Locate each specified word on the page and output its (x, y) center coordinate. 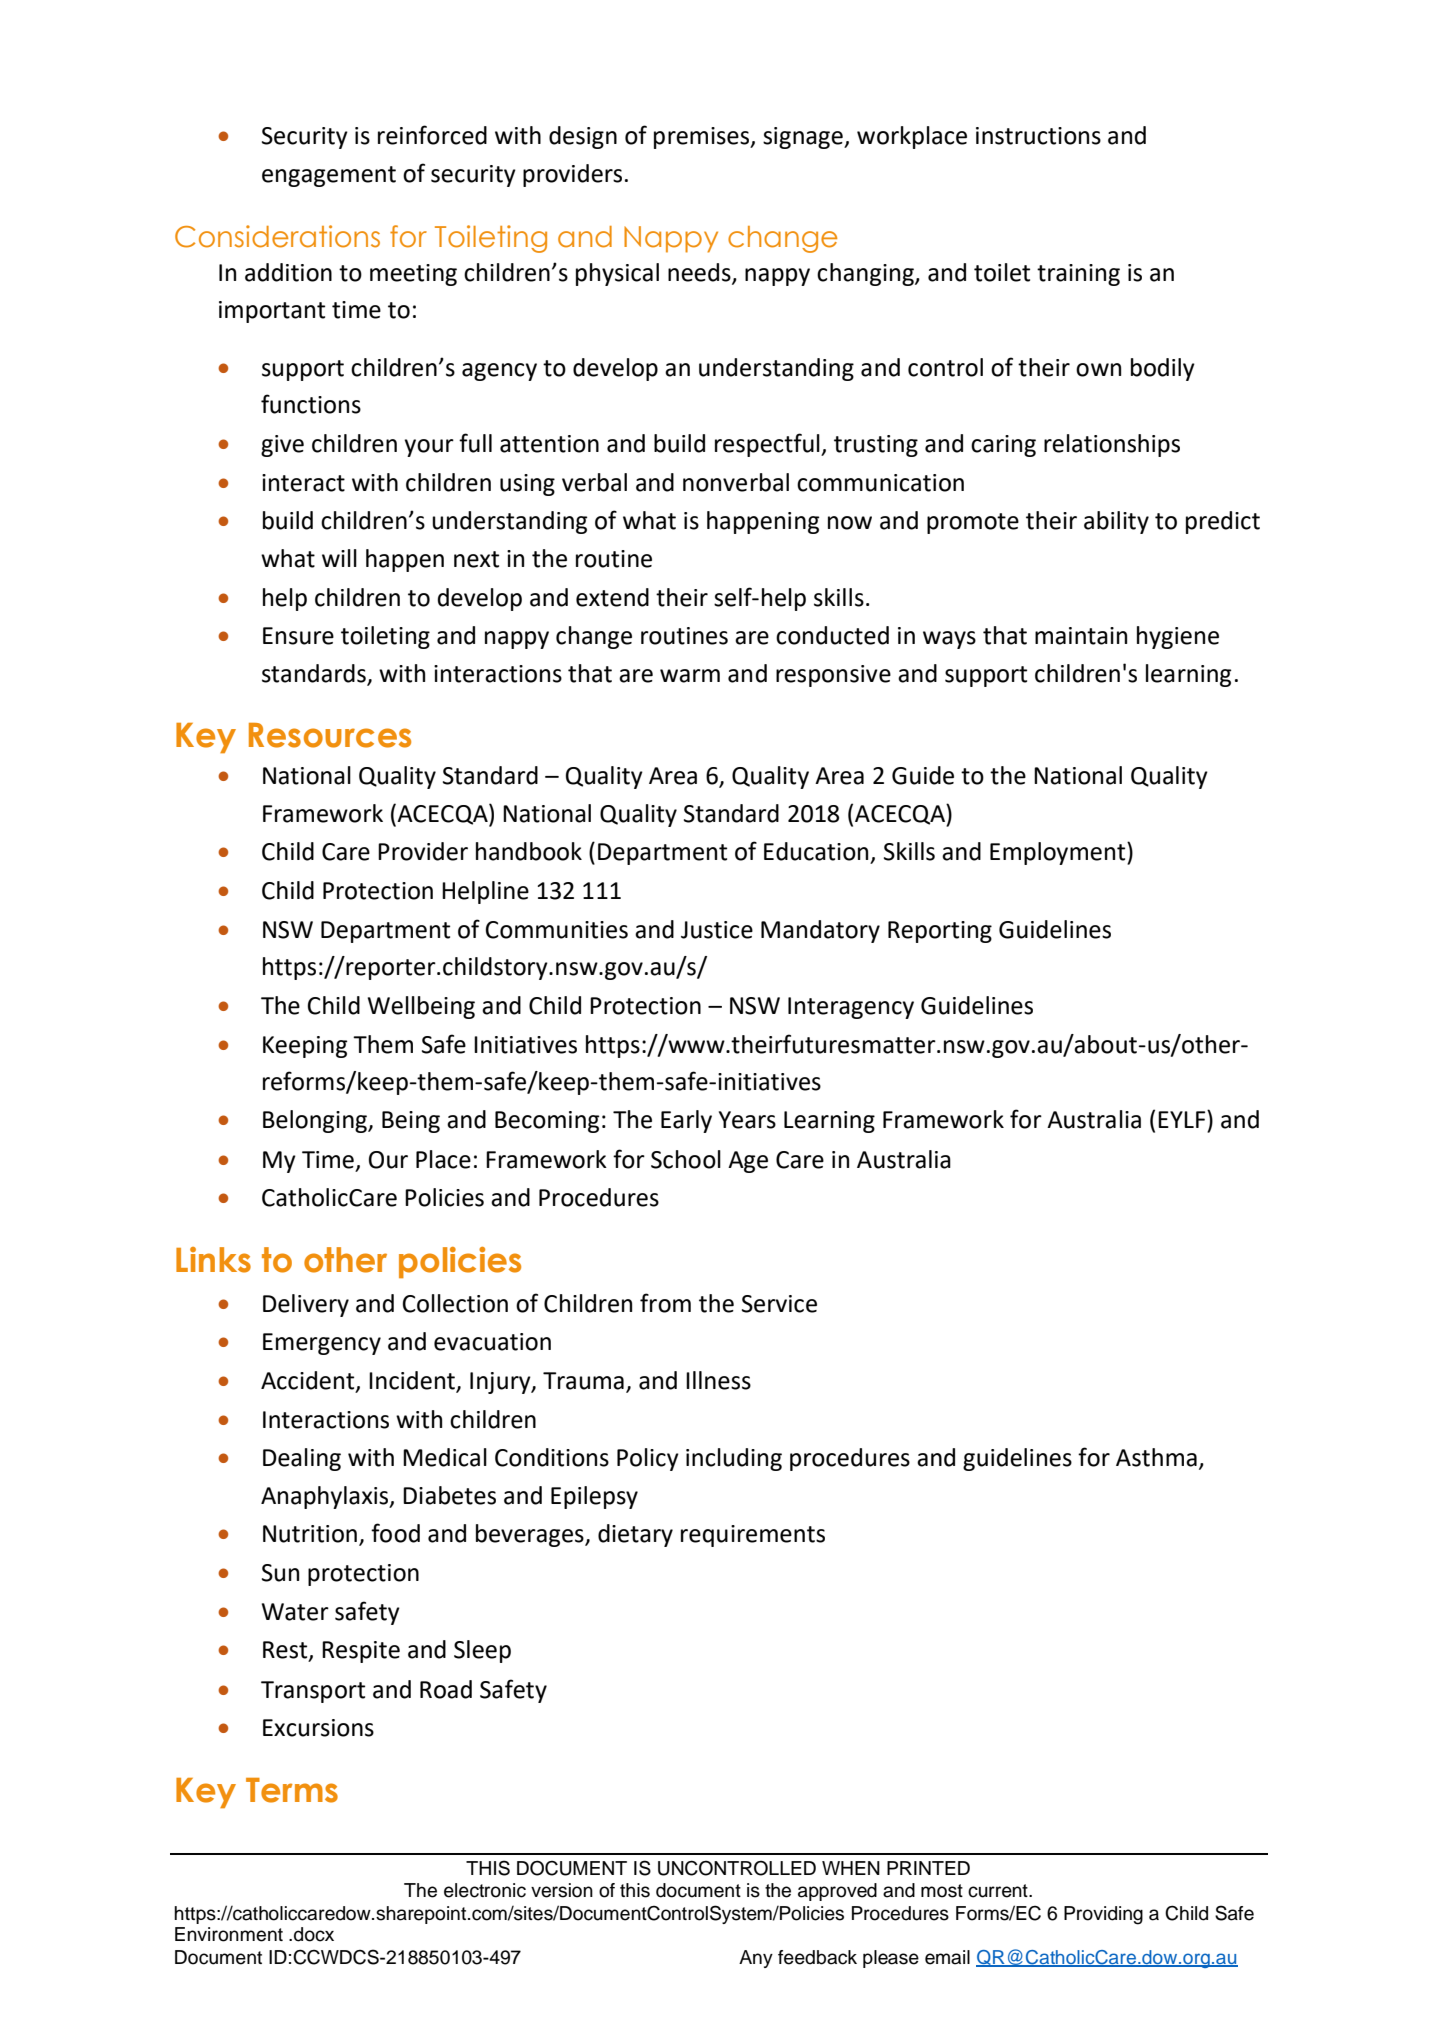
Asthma (1156, 1457)
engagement (329, 176)
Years (747, 1120)
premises (703, 138)
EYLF (1183, 1119)
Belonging (316, 1121)
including (734, 1459)
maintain (1081, 636)
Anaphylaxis (326, 1497)
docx (314, 1934)
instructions (1038, 136)
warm (690, 676)
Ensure (298, 636)
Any (756, 1959)
